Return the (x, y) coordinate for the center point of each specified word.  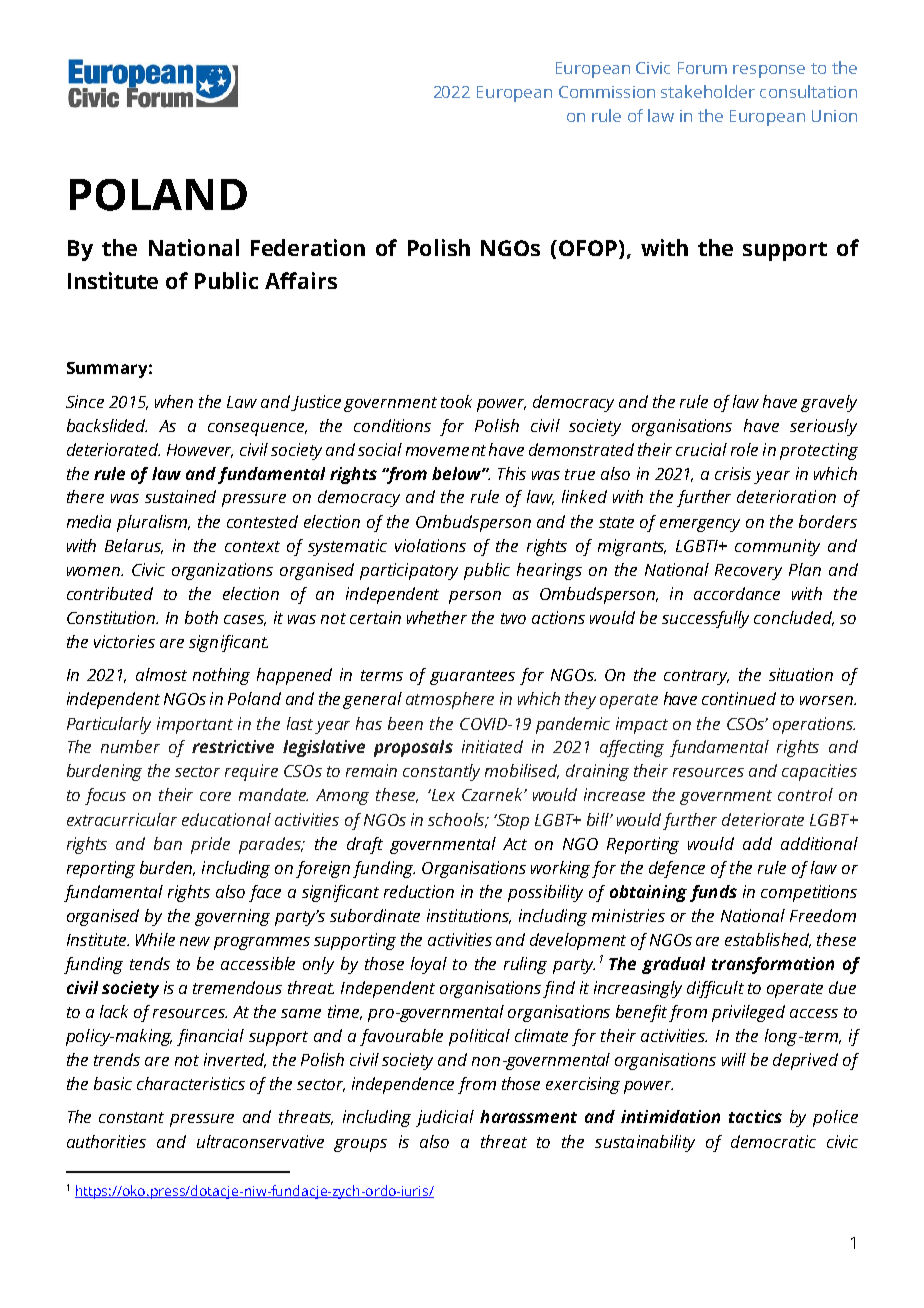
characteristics (191, 1083)
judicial (445, 1118)
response (769, 71)
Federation (308, 247)
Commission (607, 92)
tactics (755, 1116)
